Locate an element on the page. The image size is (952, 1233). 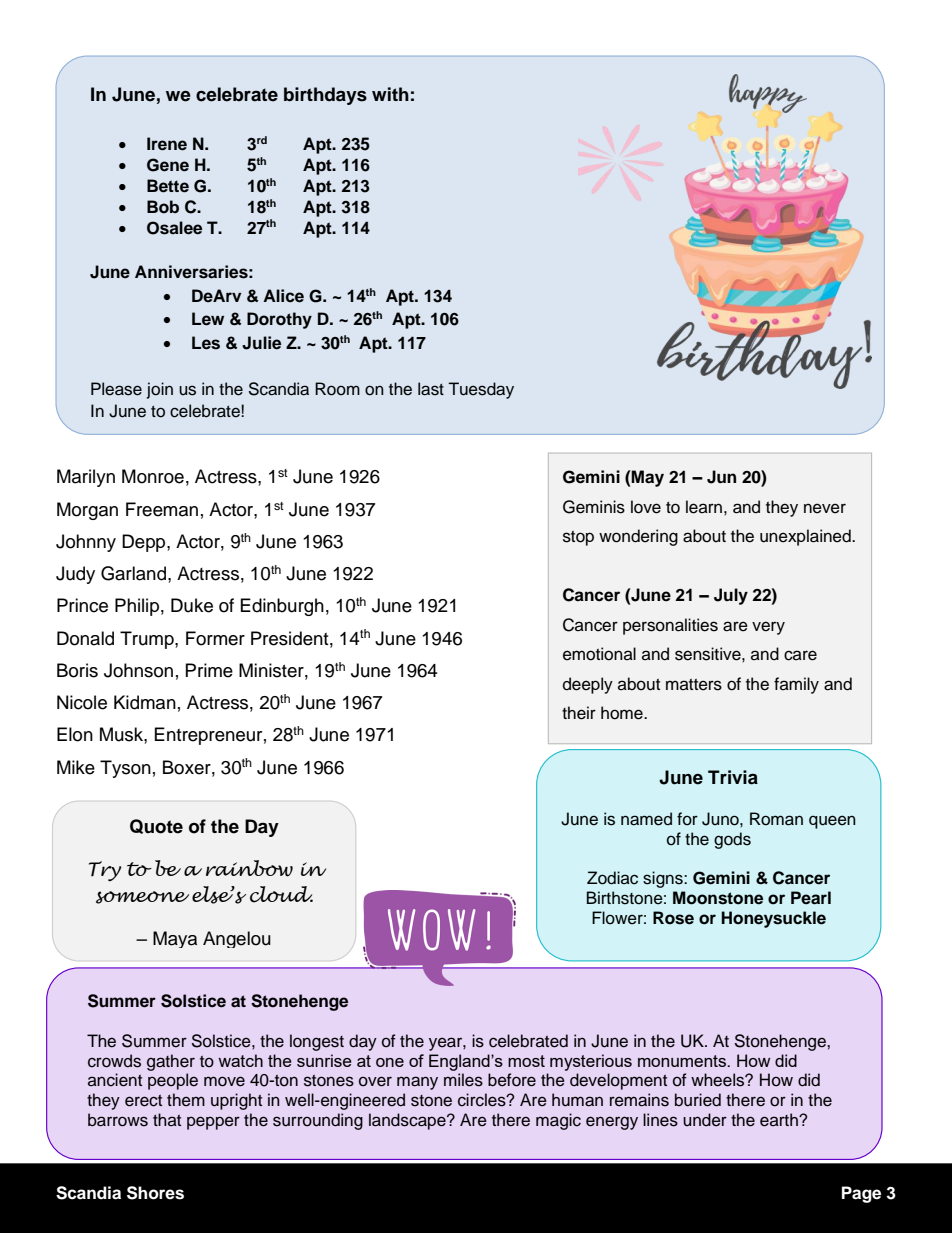
earth is located at coordinates (780, 1120).
